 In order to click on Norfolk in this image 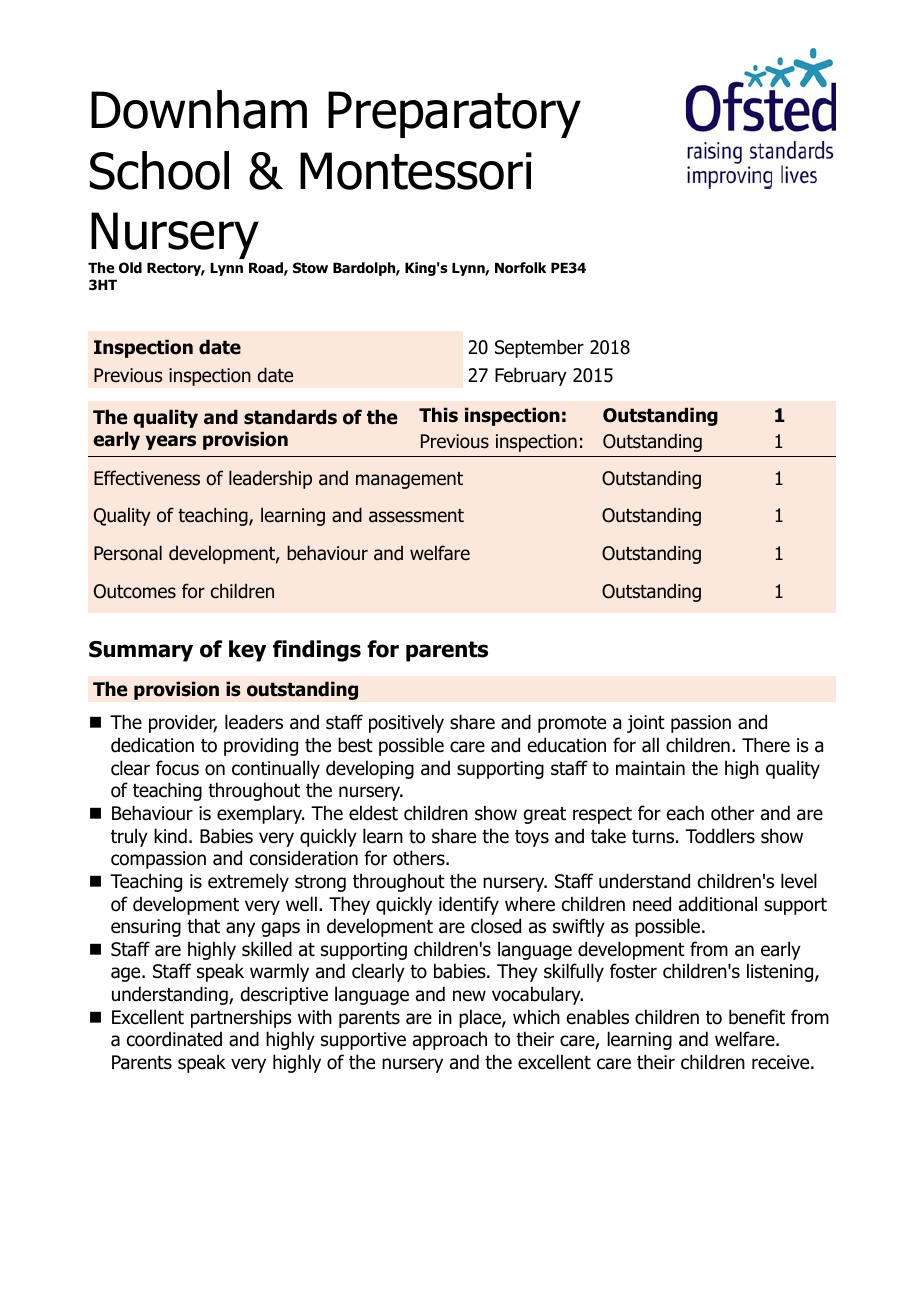, I will do `click(520, 268)`.
